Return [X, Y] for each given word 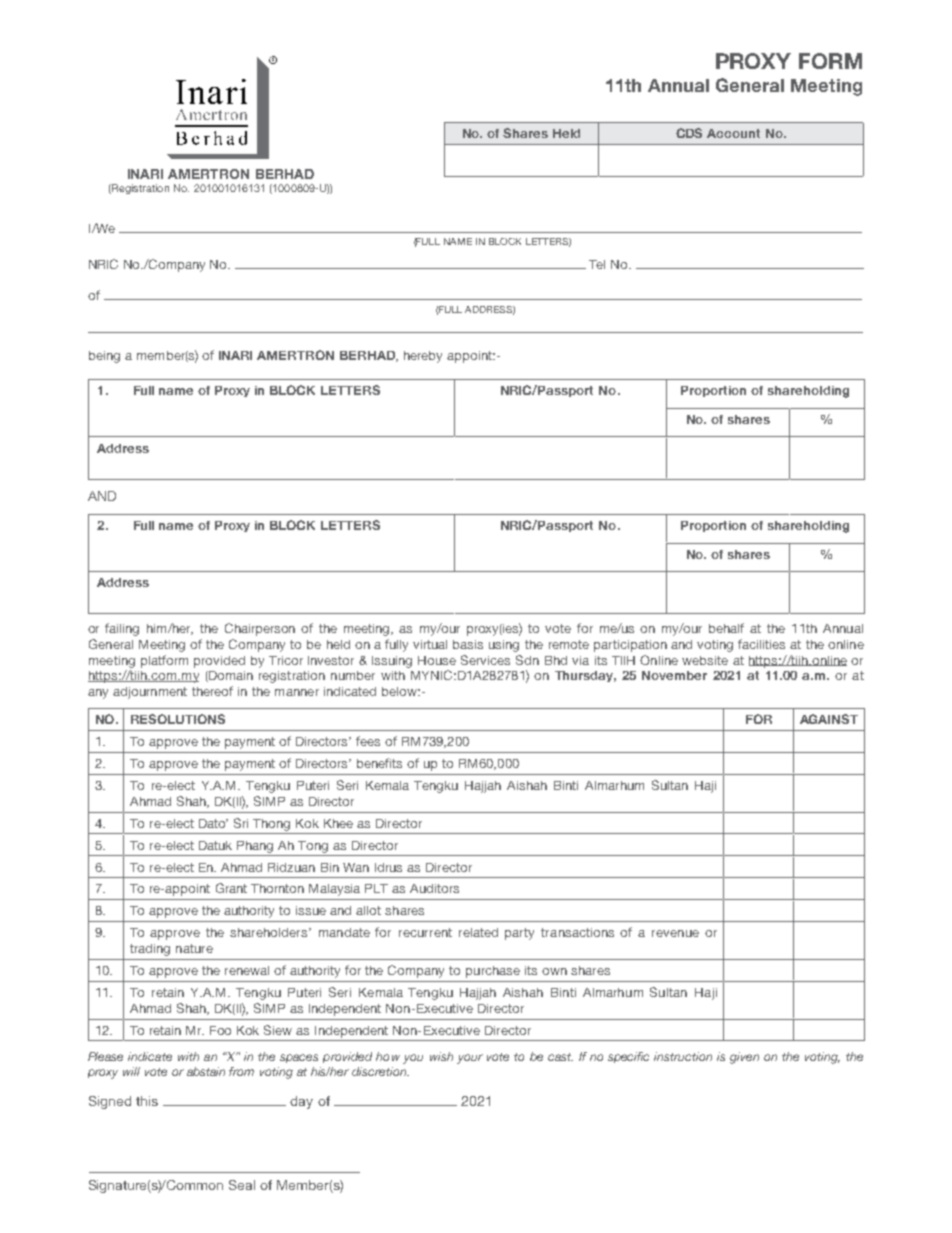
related [478, 932]
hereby [423, 357]
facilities [761, 644]
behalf [726, 628]
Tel [597, 264]
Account [733, 133]
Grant [231, 888]
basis [468, 644]
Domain [230, 676]
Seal [242, 1185]
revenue [675, 933]
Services [485, 660]
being [104, 357]
